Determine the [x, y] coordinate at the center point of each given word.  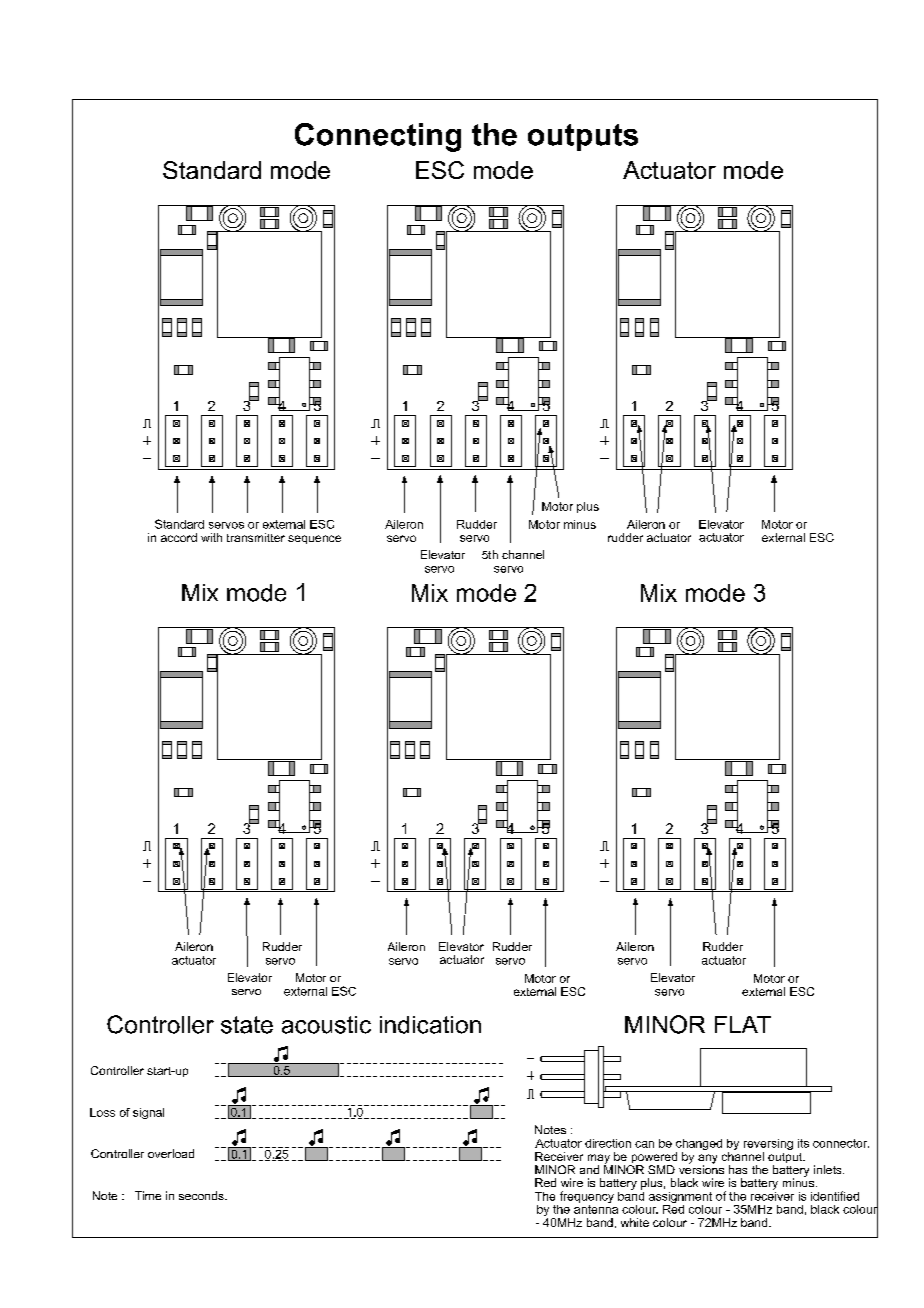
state [247, 1025]
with [211, 537]
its [803, 1143]
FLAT [743, 1024]
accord [179, 537]
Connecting [378, 137]
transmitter [256, 537]
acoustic [326, 1025]
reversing [768, 1146]
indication [430, 1025]
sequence [314, 539]
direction [608, 1143]
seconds [202, 1195]
